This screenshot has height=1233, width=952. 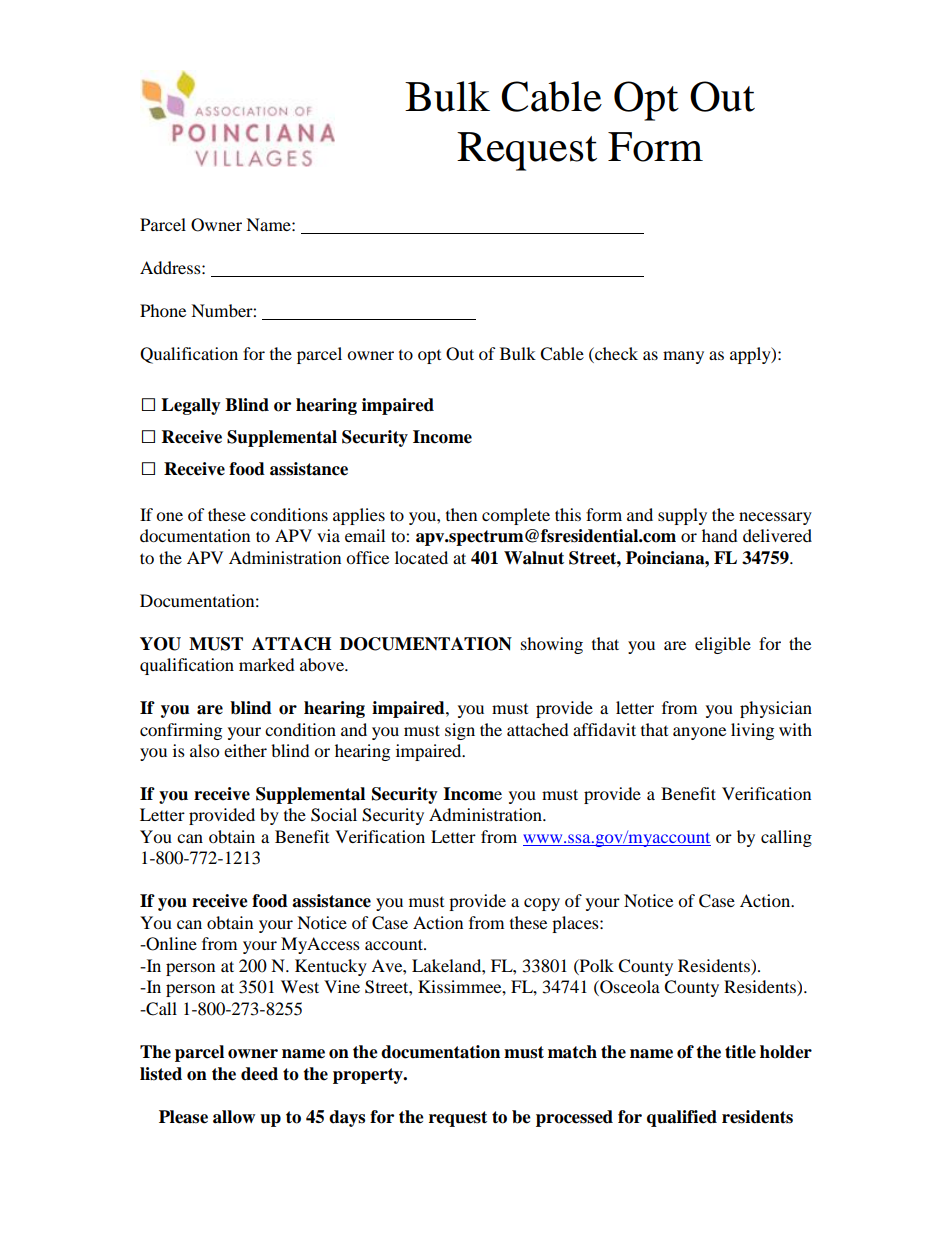 I want to click on hand, so click(x=720, y=535).
